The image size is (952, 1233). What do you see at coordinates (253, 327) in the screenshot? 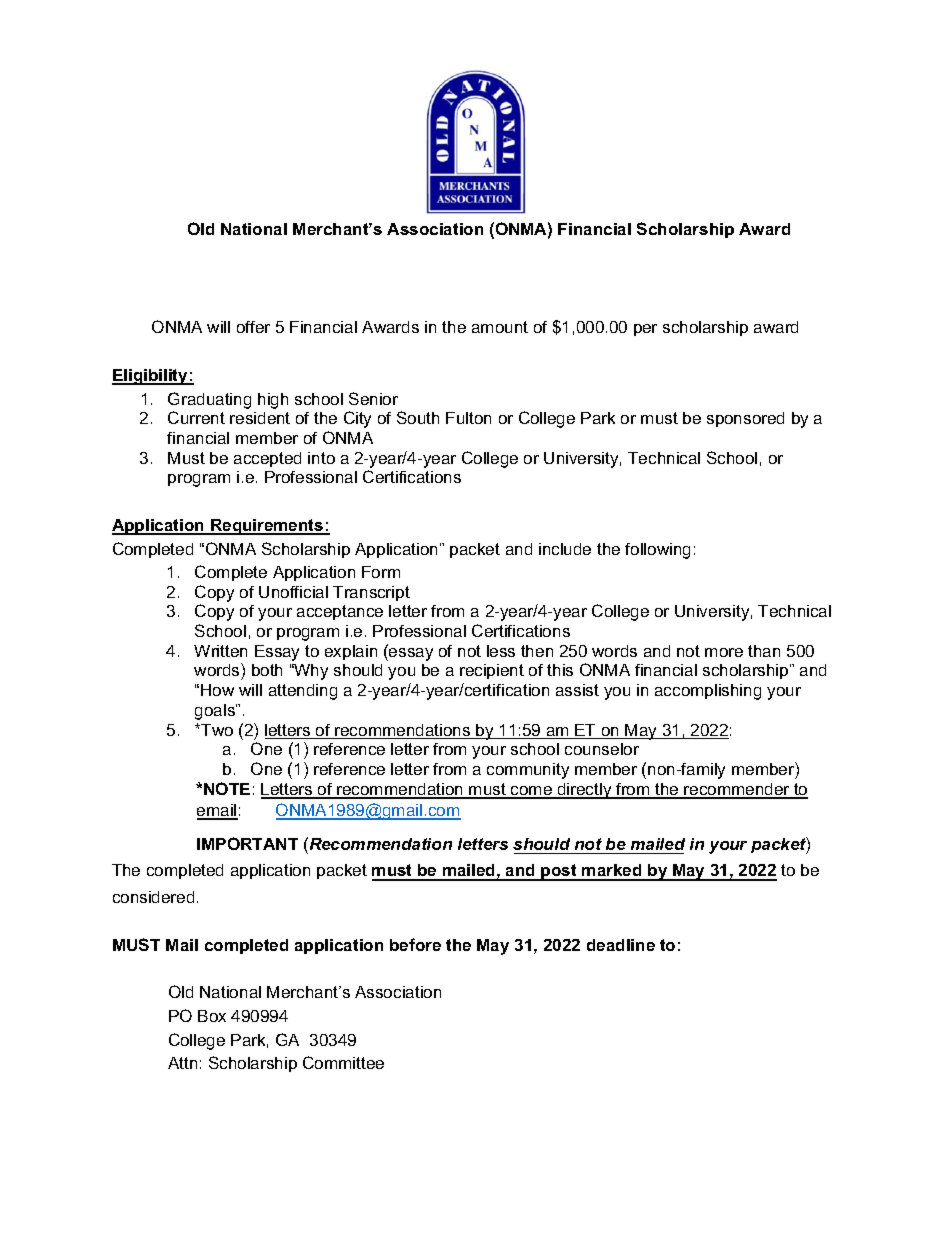
I see `offer` at bounding box center [253, 327].
